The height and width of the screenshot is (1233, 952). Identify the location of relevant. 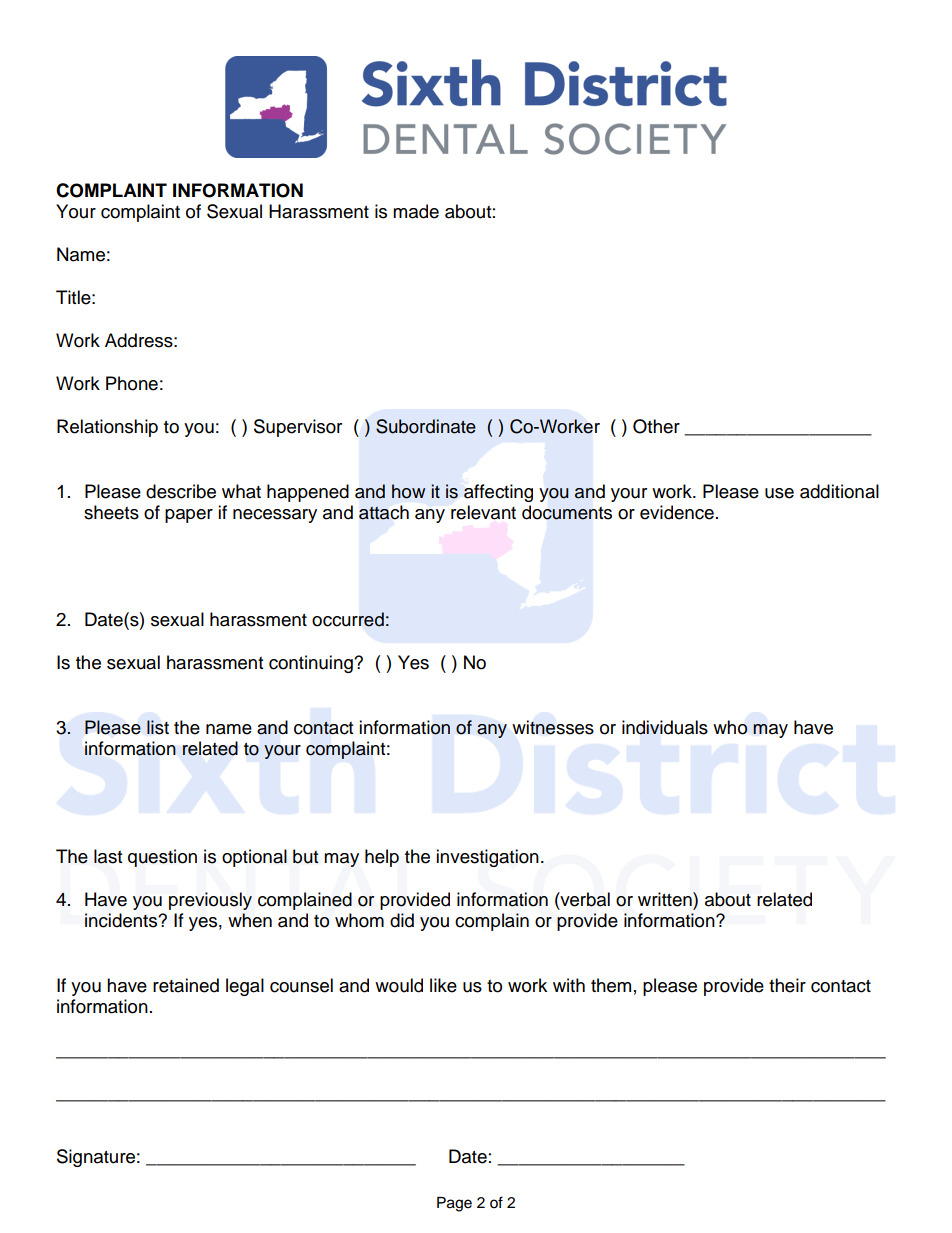
(483, 512).
